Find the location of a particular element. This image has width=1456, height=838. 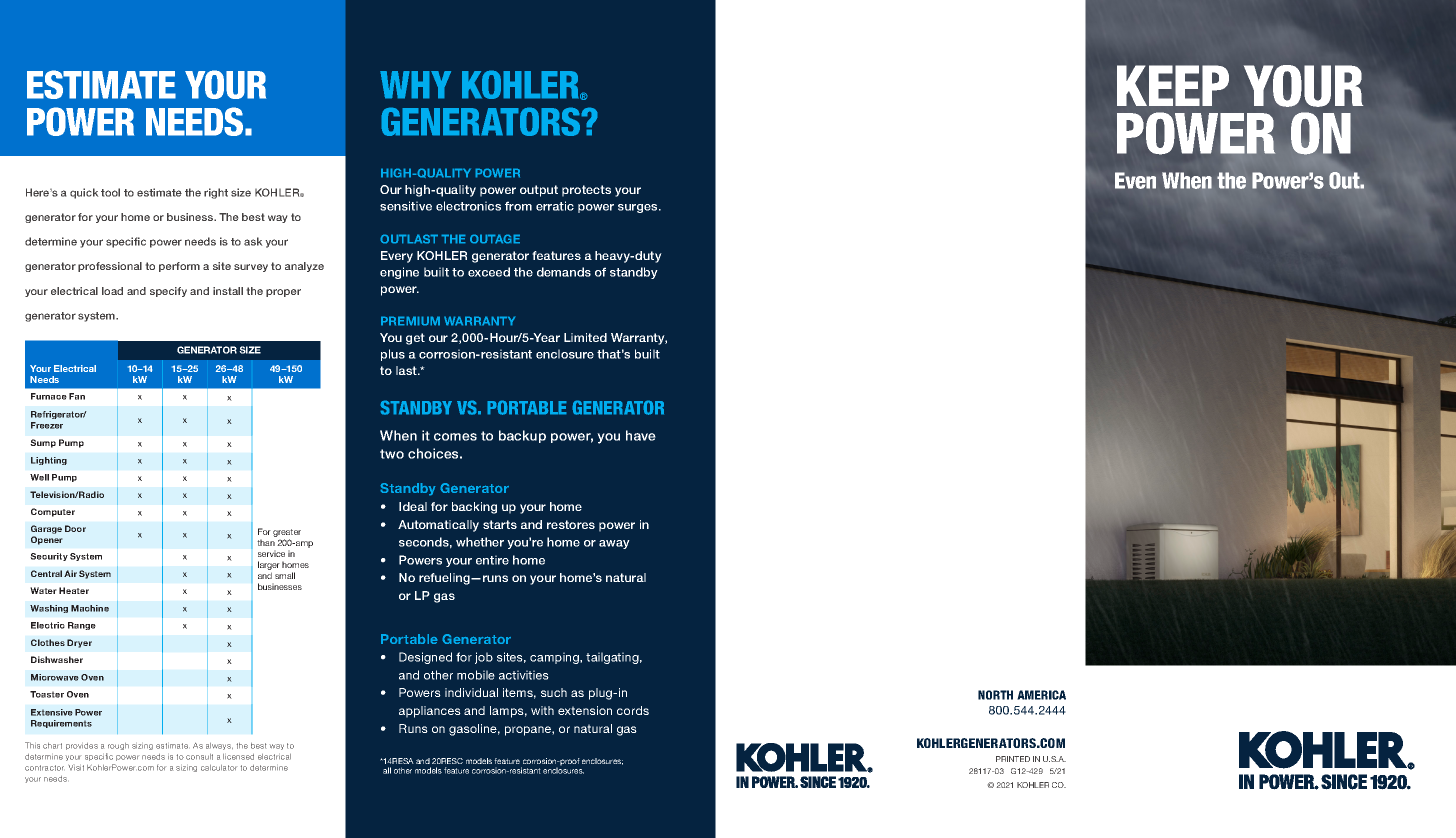

consult is located at coordinates (199, 757).
